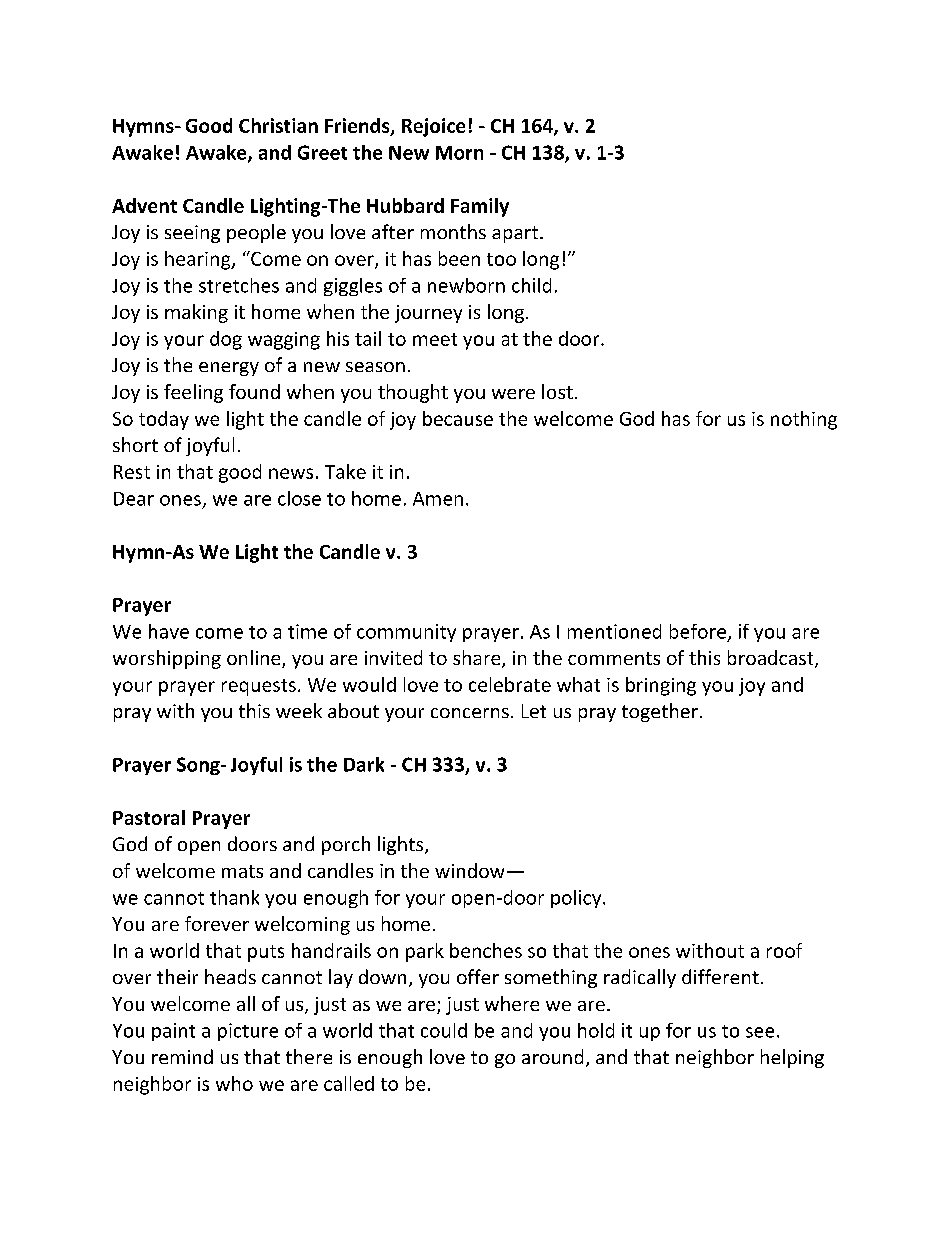  Describe the element at coordinates (516, 234) in the screenshot. I see `apart` at that location.
